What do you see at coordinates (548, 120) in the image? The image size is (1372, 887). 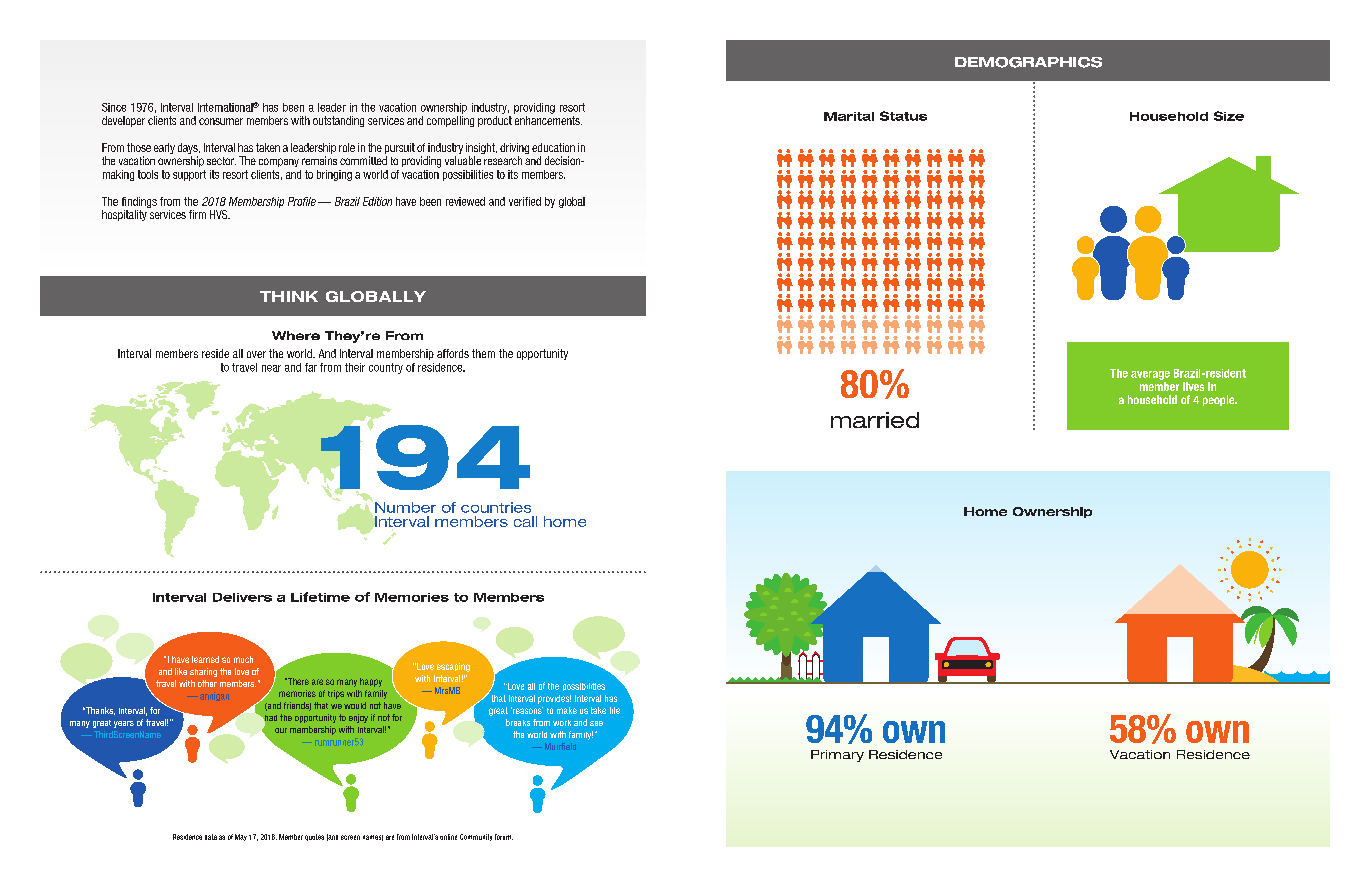 I see `enhancements` at bounding box center [548, 120].
